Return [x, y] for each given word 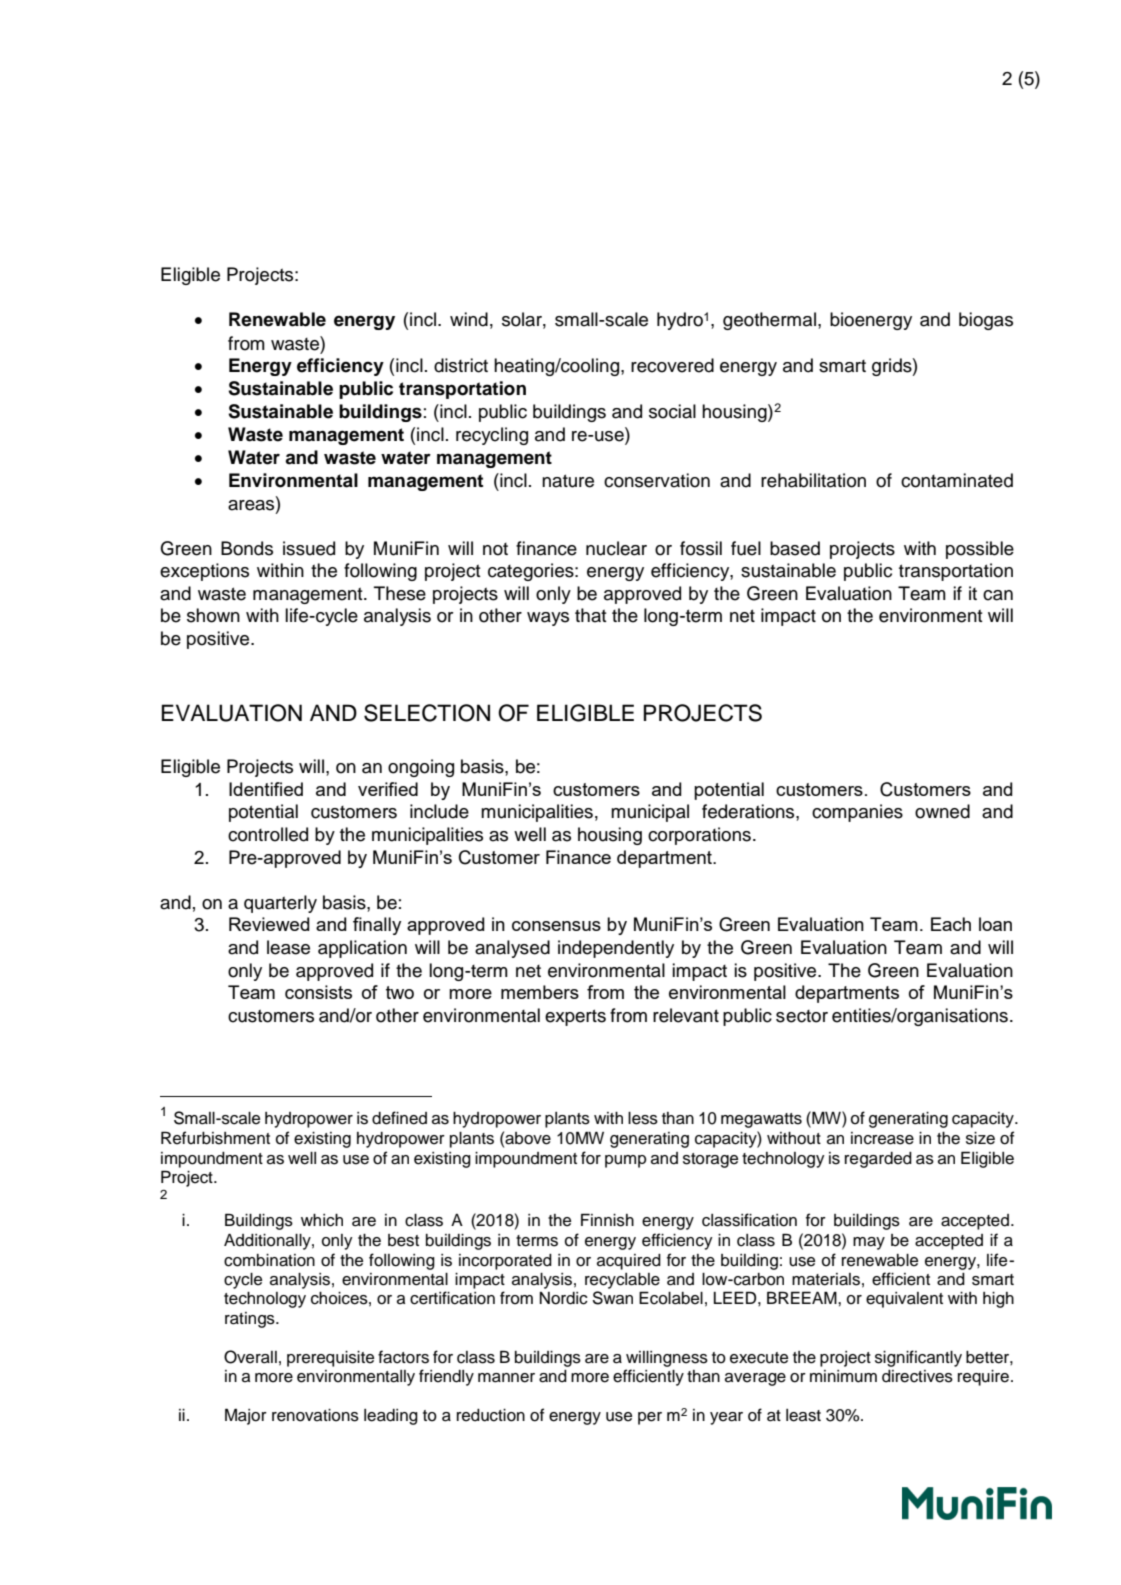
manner [506, 1378]
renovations [315, 1415]
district [461, 365]
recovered [672, 365]
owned [942, 811]
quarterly [280, 904]
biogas [986, 321]
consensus [556, 926]
